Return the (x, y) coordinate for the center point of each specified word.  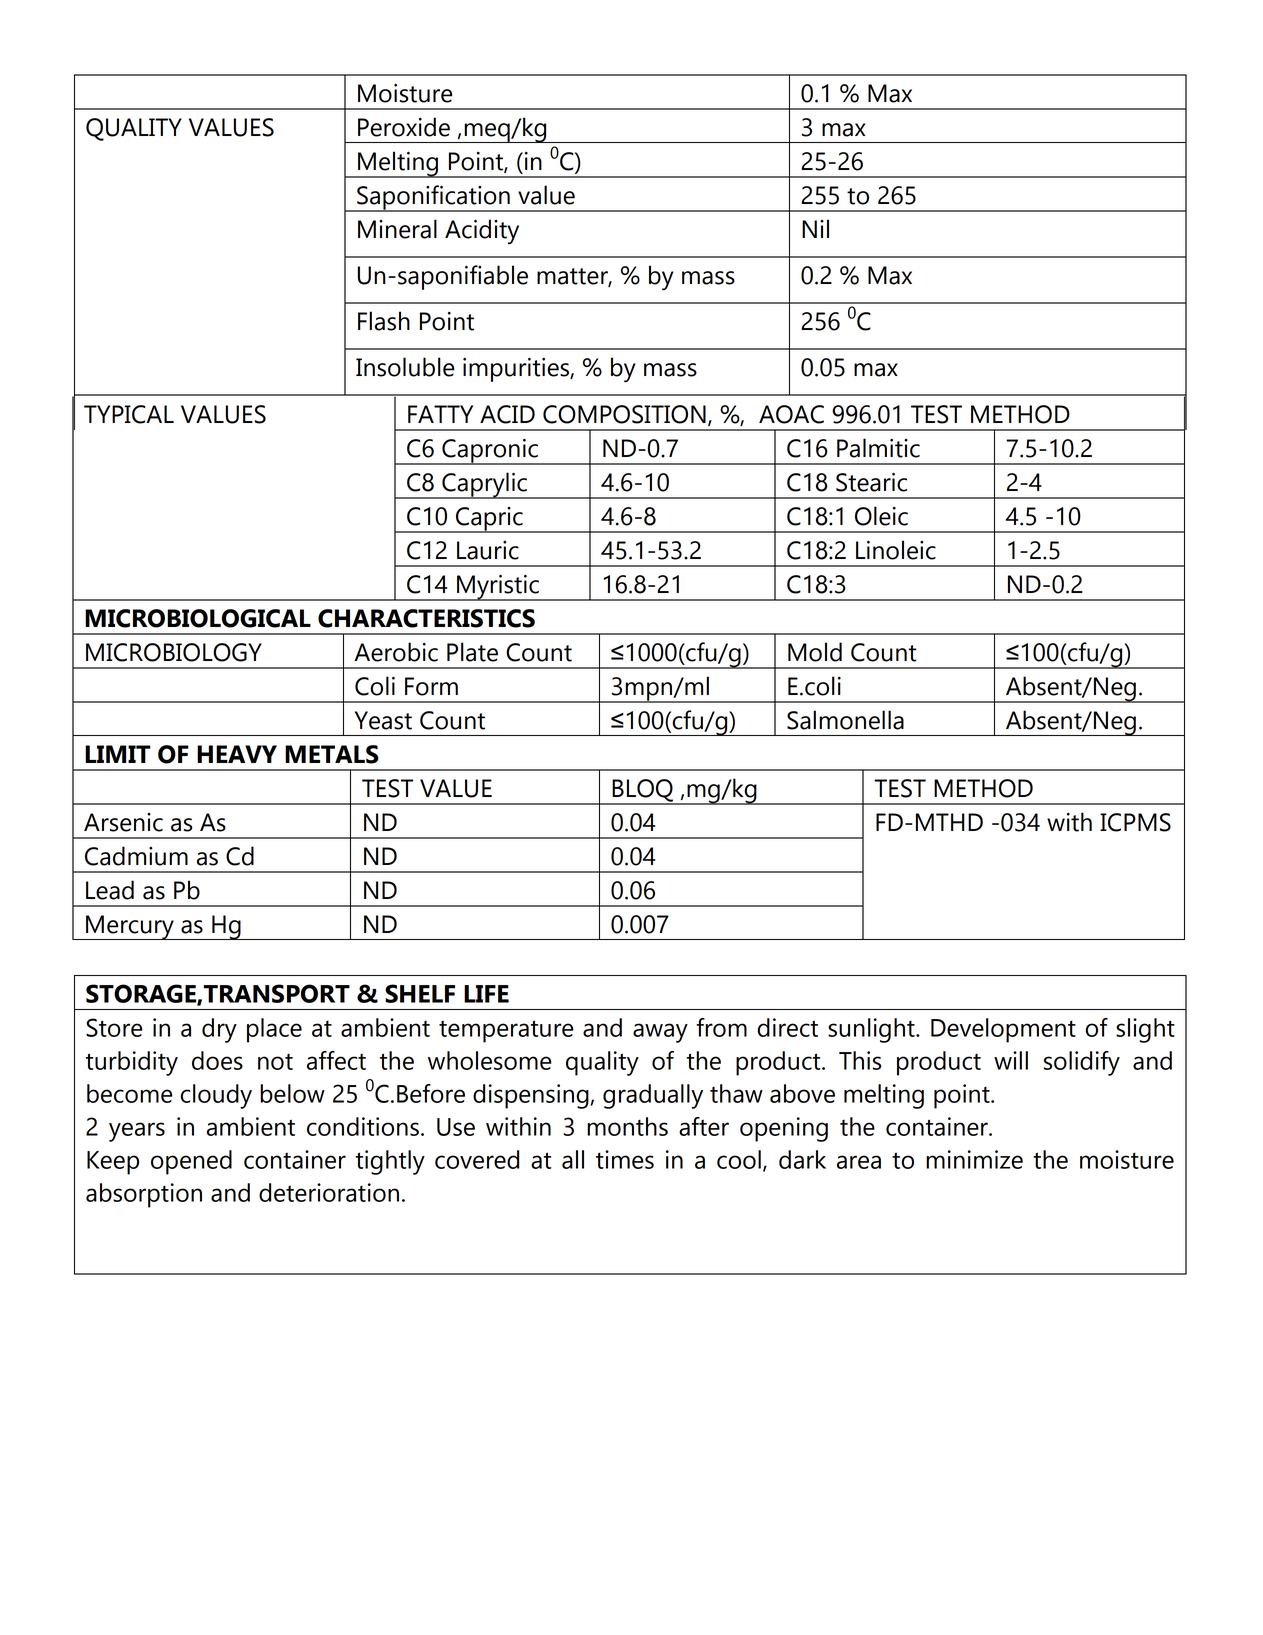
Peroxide (404, 127)
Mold (815, 652)
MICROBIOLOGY (174, 652)
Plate (472, 652)
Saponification (433, 198)
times (625, 1159)
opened (191, 1162)
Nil (815, 228)
